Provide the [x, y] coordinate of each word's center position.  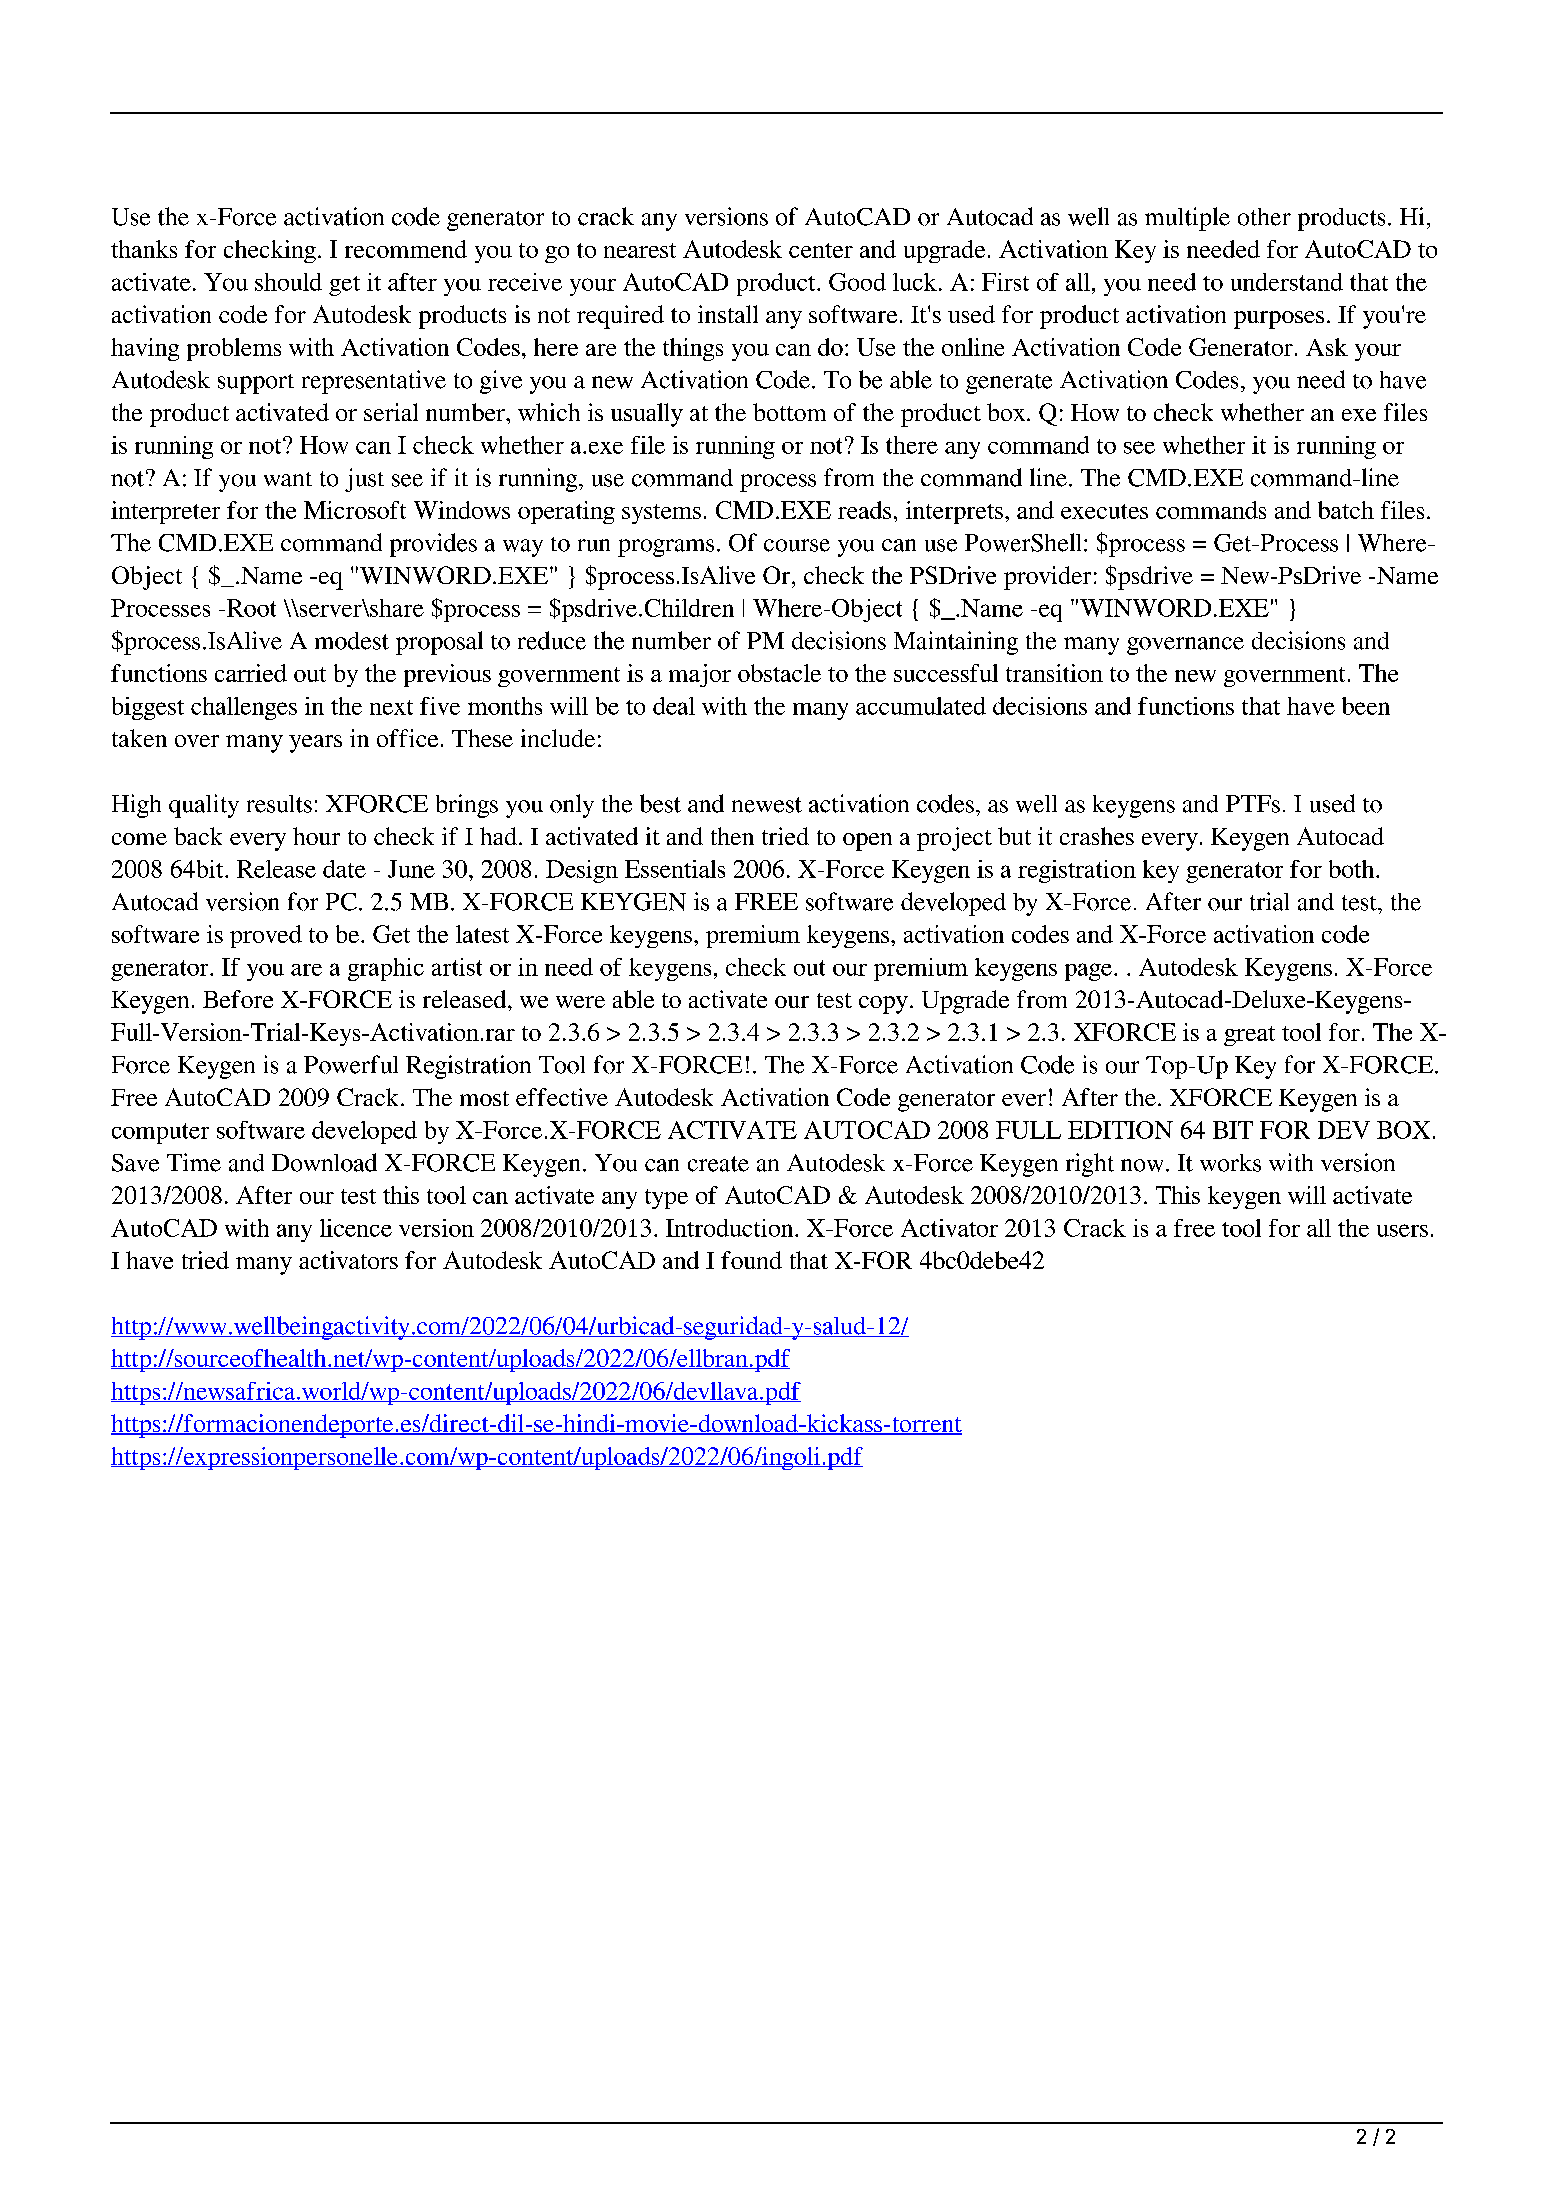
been [1366, 706]
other [1264, 217]
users [1402, 1230]
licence [356, 1228]
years [315, 744]
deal [674, 706]
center [821, 250]
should [288, 282]
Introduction [731, 1228]
